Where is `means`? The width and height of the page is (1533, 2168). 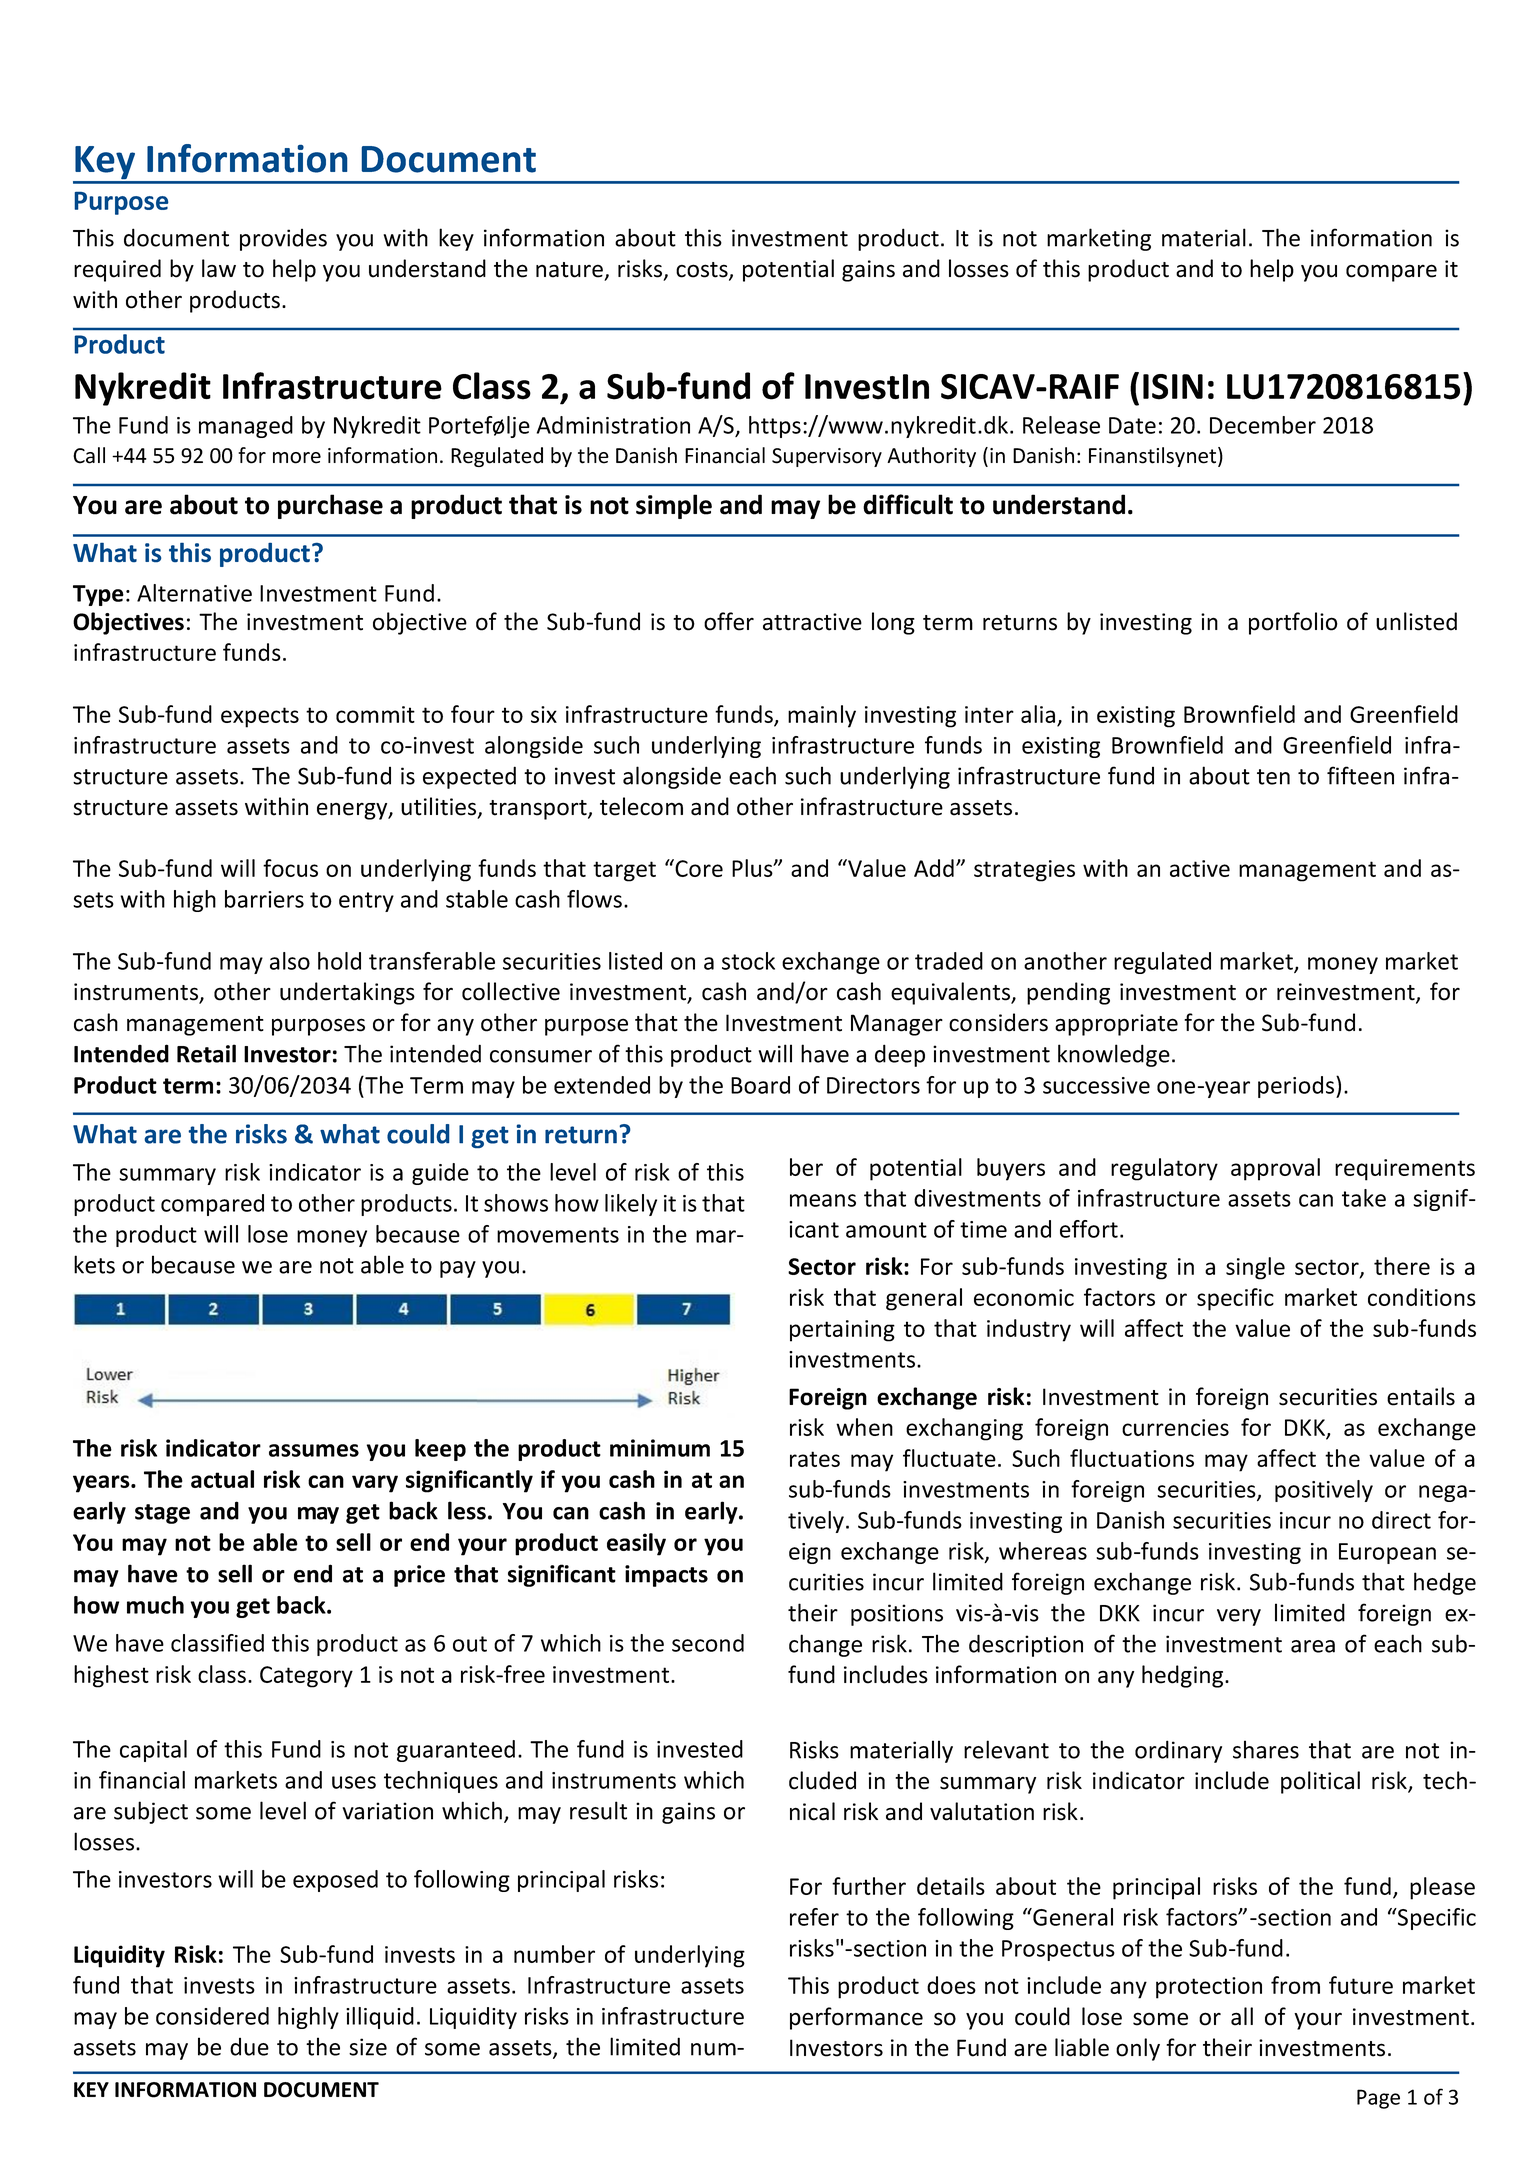
means is located at coordinates (823, 1200).
